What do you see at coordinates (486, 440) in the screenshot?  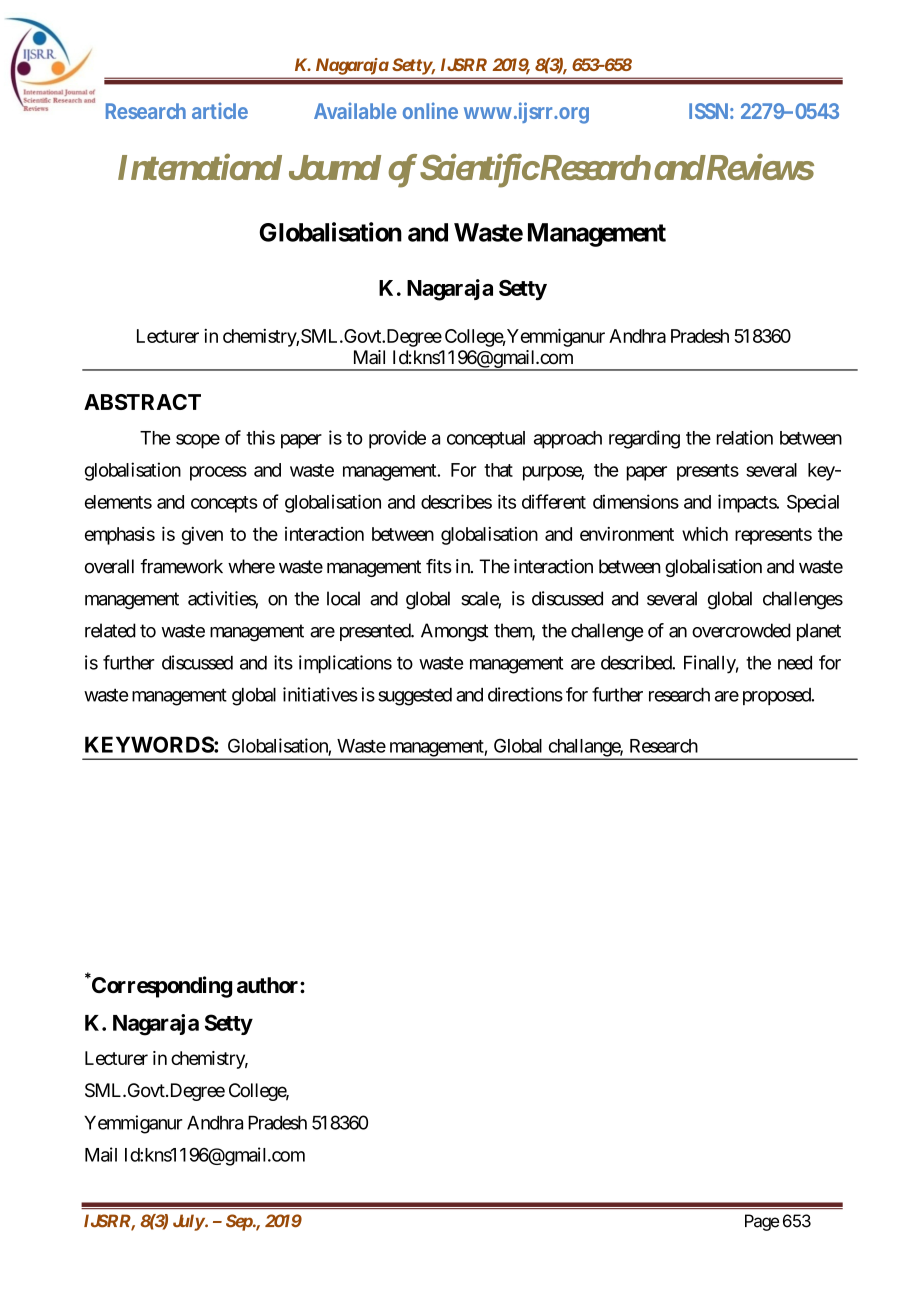 I see `conceptual` at bounding box center [486, 440].
